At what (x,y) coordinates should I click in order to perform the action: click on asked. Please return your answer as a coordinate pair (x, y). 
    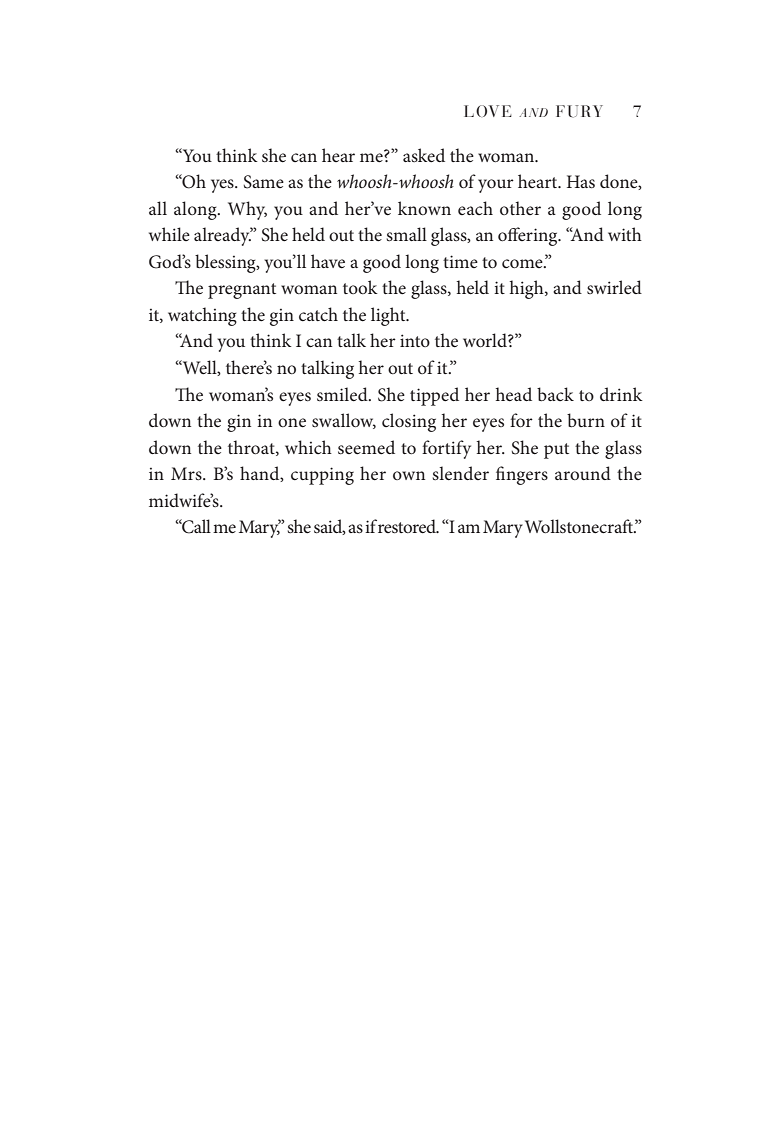
    Looking at the image, I should click on (424, 155).
